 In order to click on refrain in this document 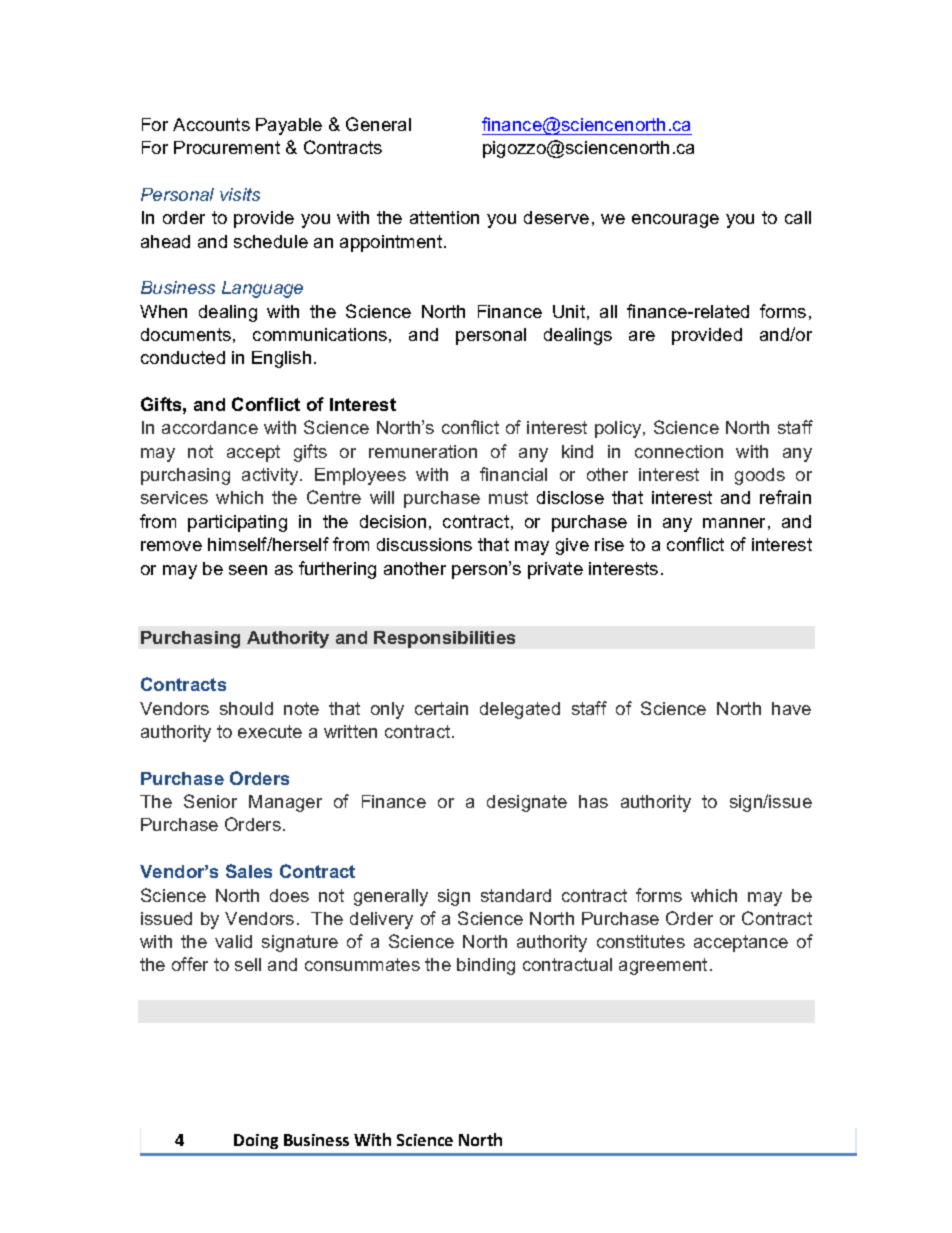, I will do `click(785, 497)`.
